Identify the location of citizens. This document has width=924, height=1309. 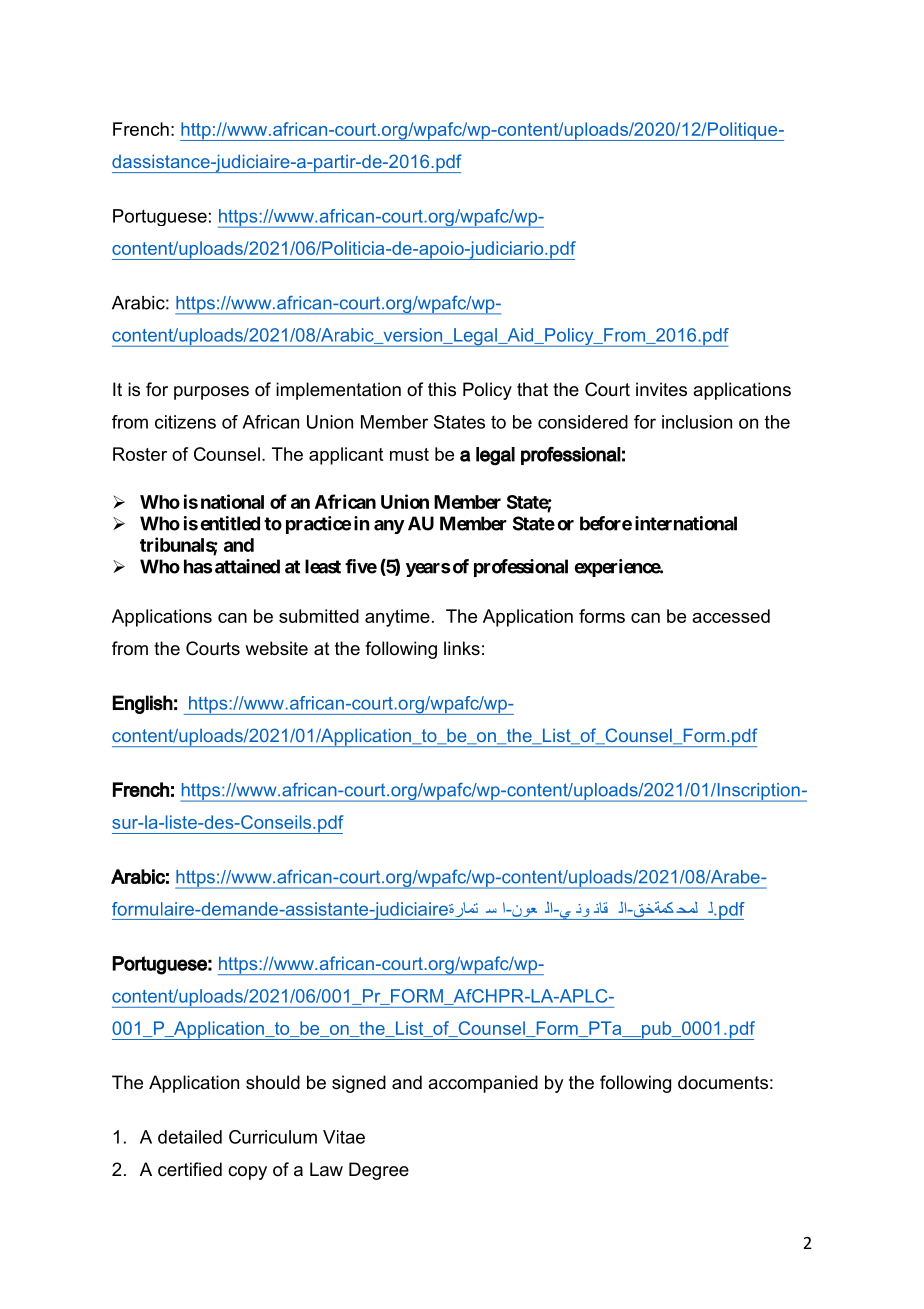
(185, 422).
